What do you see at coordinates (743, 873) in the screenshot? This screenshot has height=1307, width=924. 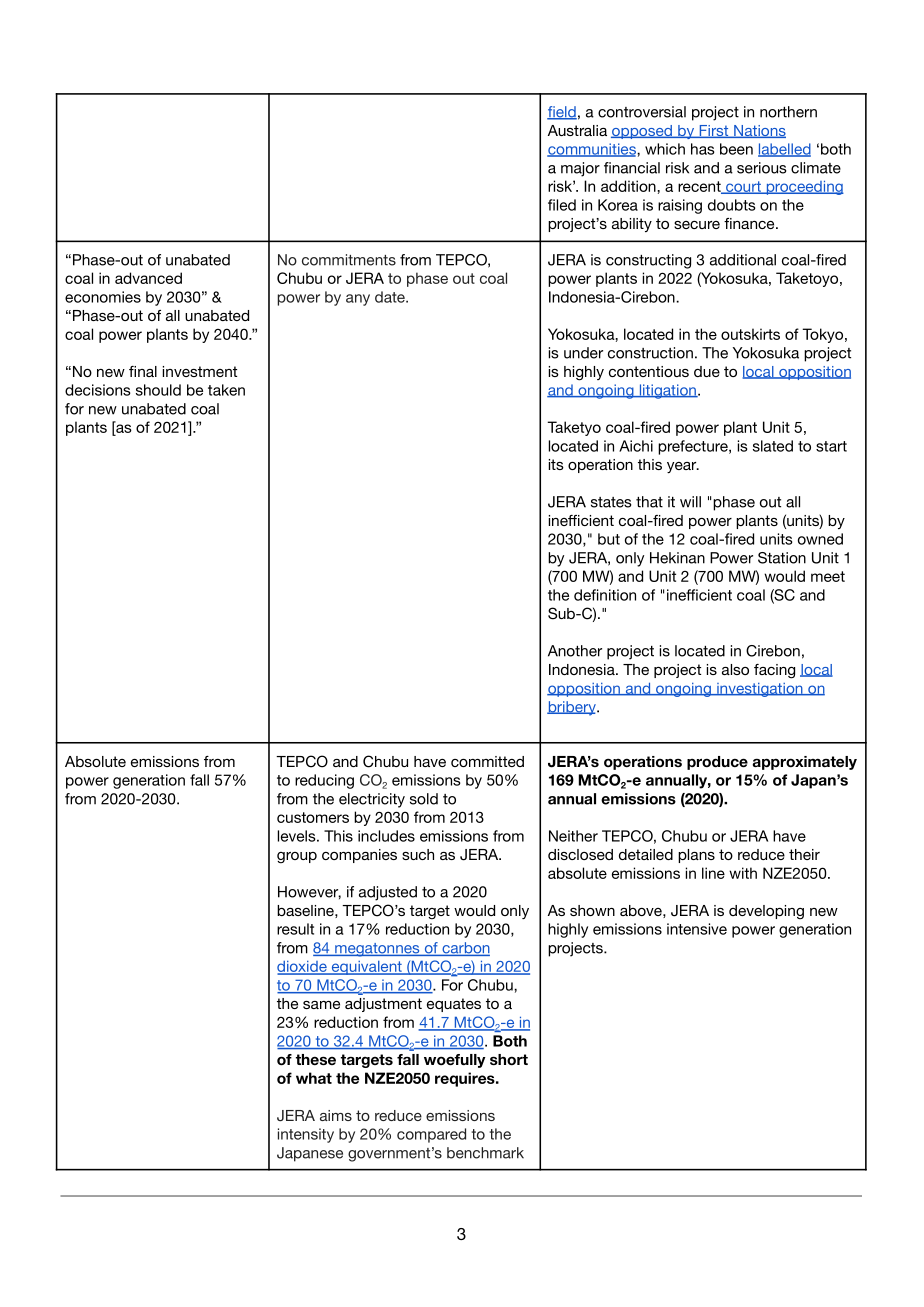 I see `with` at bounding box center [743, 873].
